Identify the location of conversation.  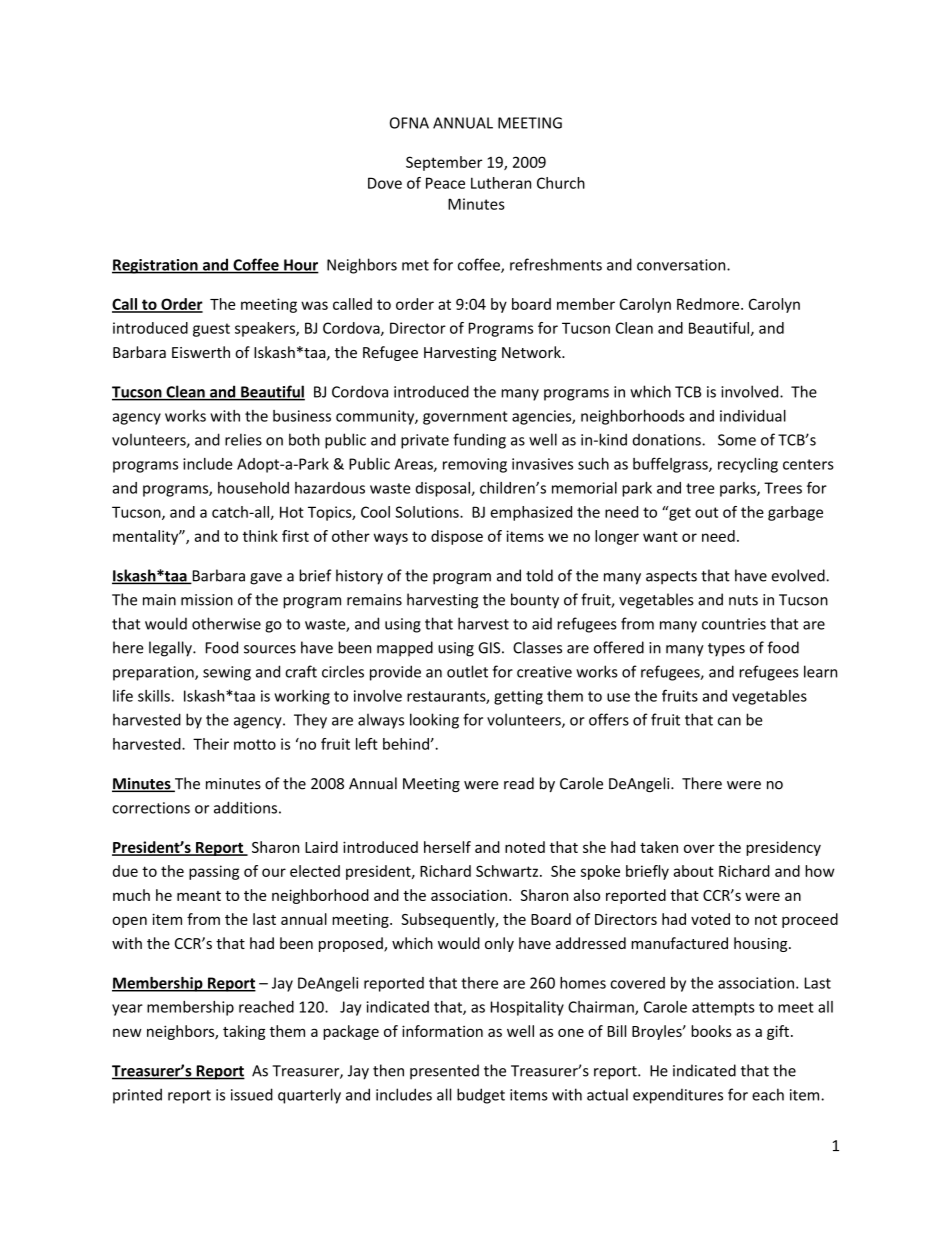
(682, 265).
